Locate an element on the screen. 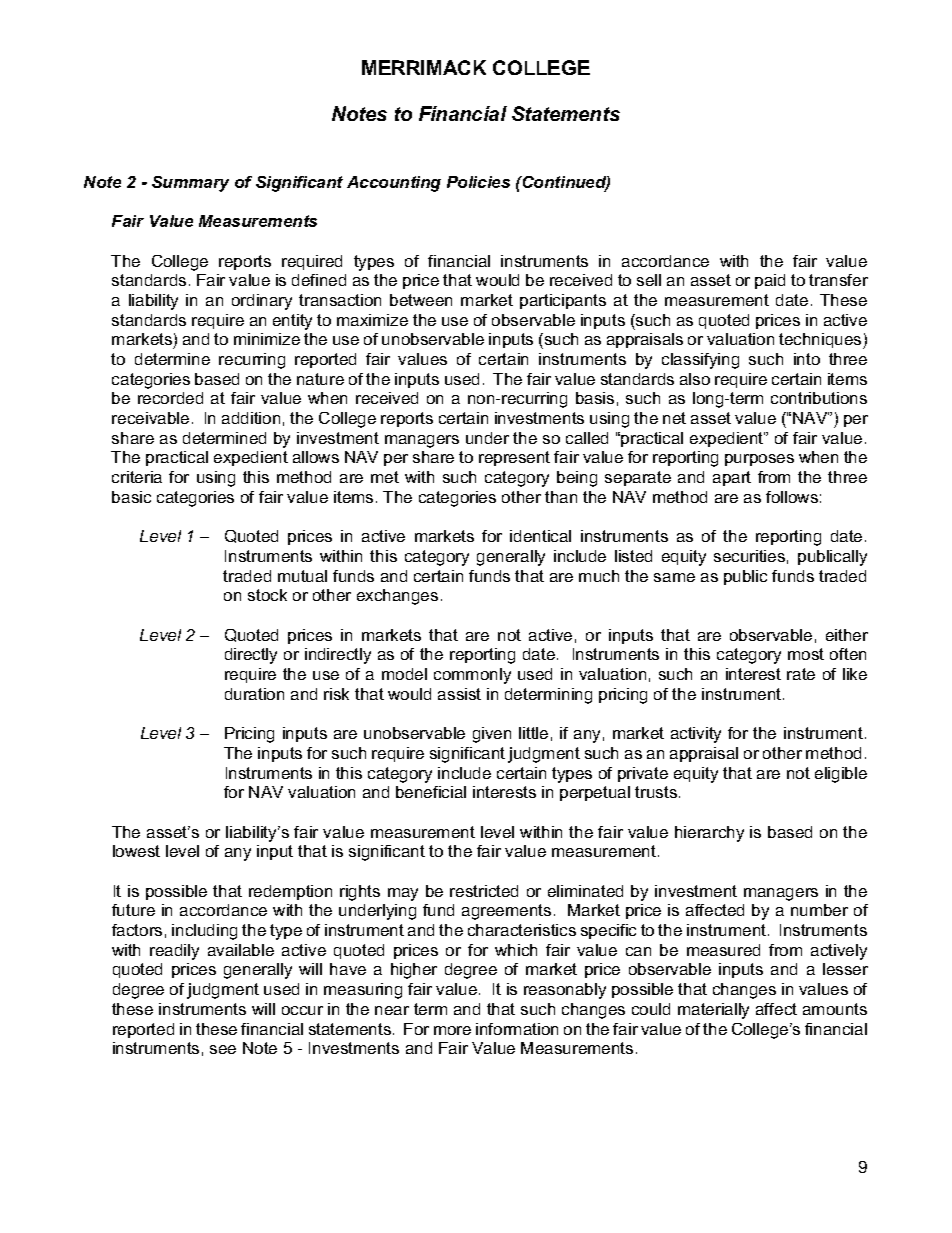  paid is located at coordinates (770, 281).
